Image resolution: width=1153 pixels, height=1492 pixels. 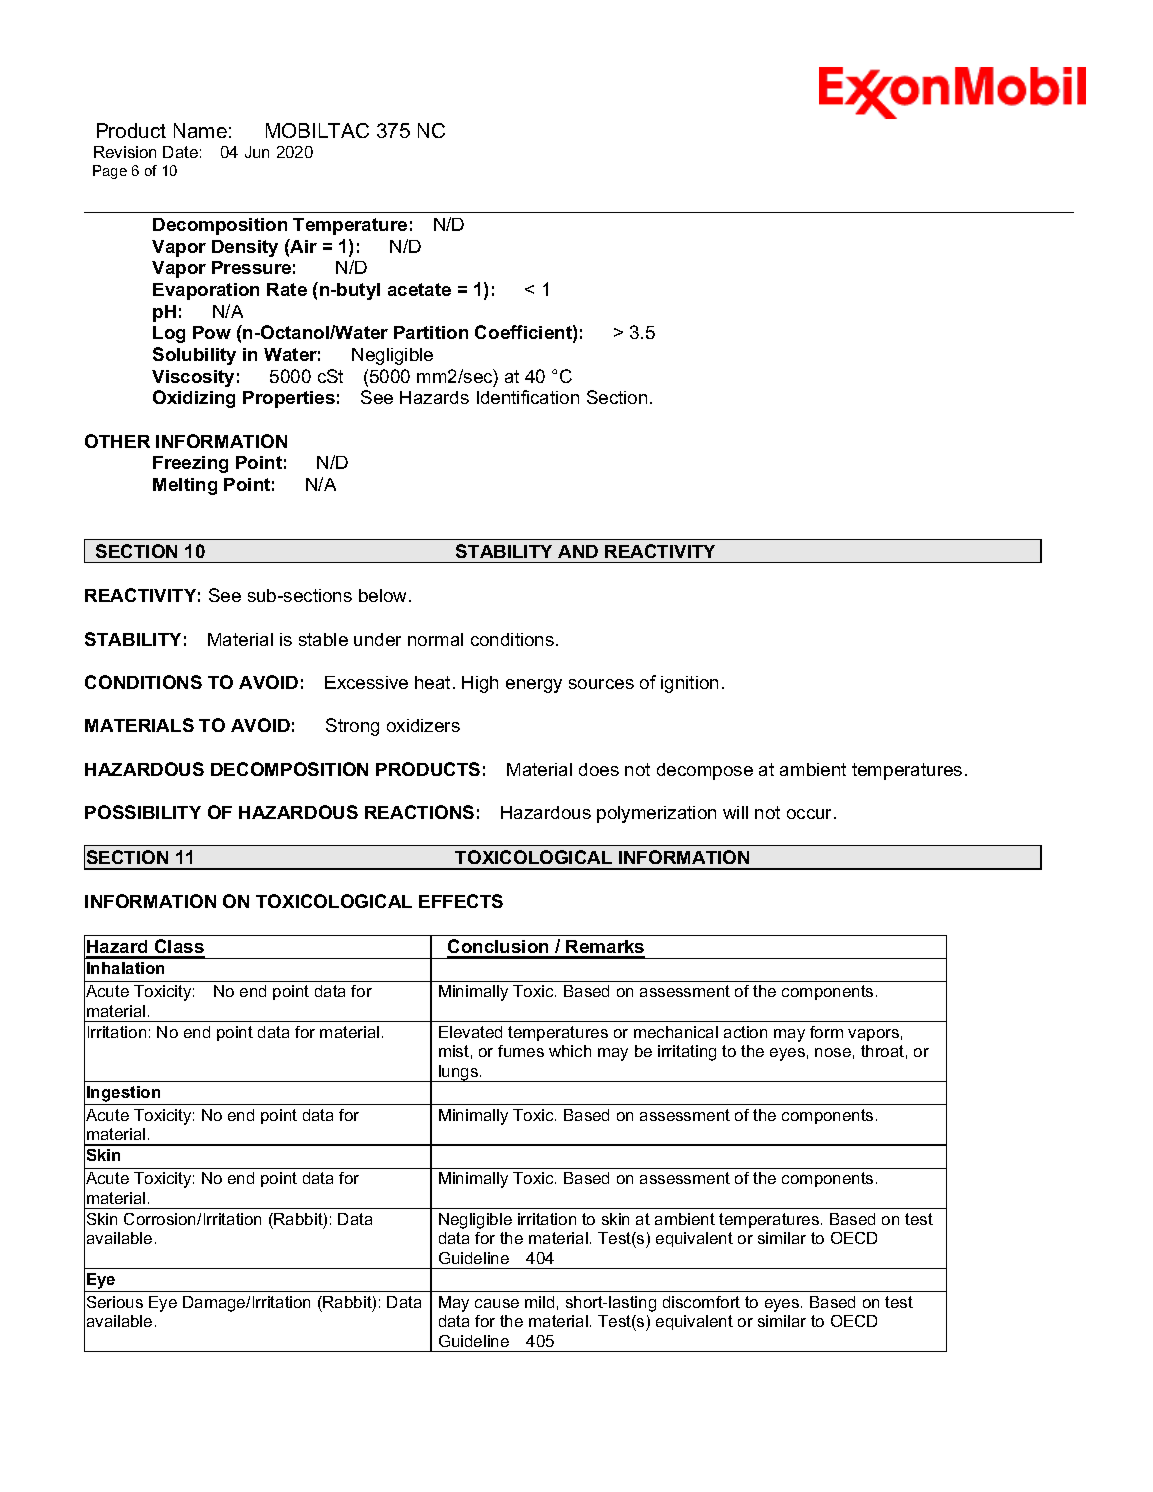 What do you see at coordinates (200, 130) in the image?
I see `Name` at bounding box center [200, 130].
